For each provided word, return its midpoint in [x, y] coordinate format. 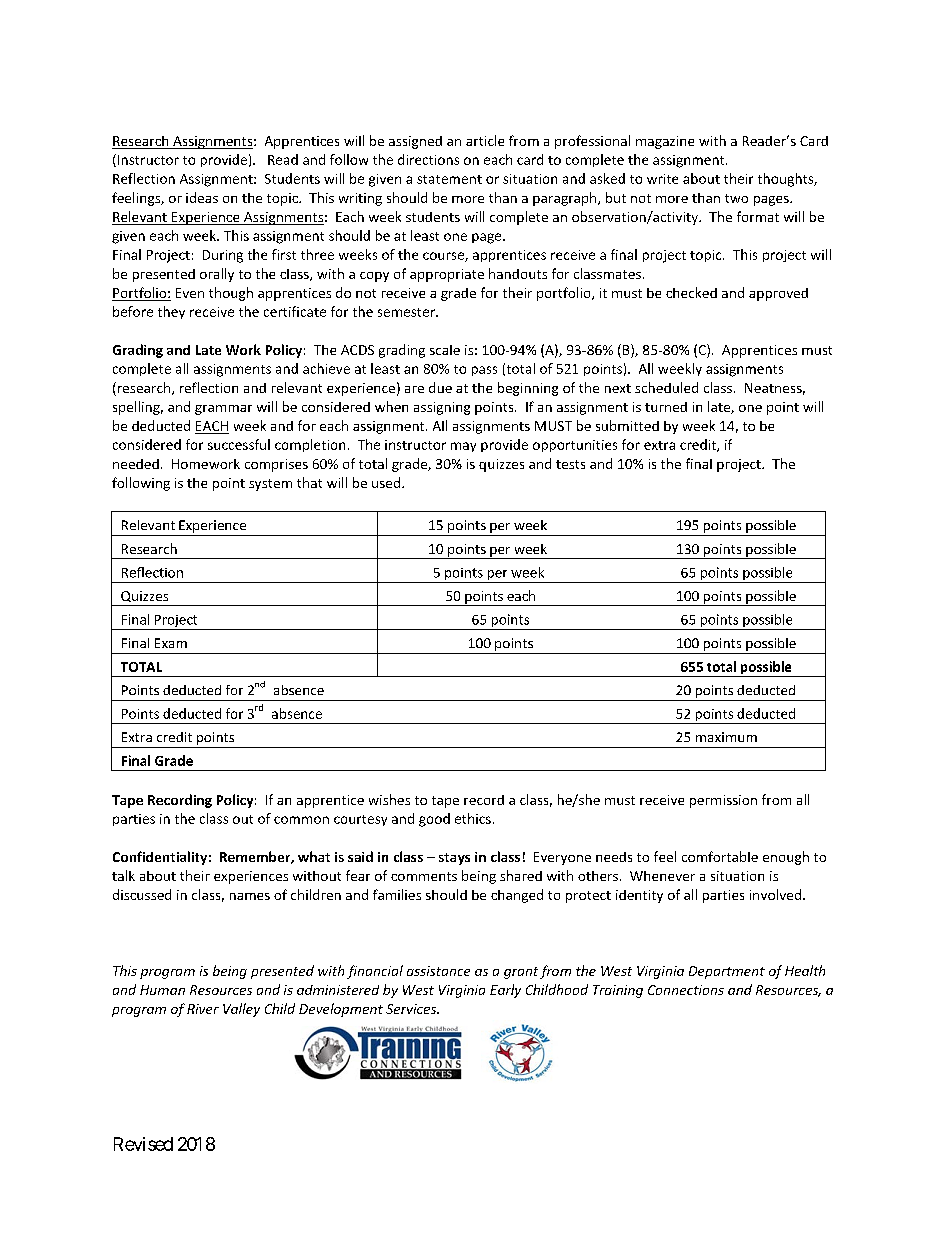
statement [449, 179]
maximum [726, 737]
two [736, 198]
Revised [143, 1144]
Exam [171, 643]
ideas [202, 197]
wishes [389, 799]
